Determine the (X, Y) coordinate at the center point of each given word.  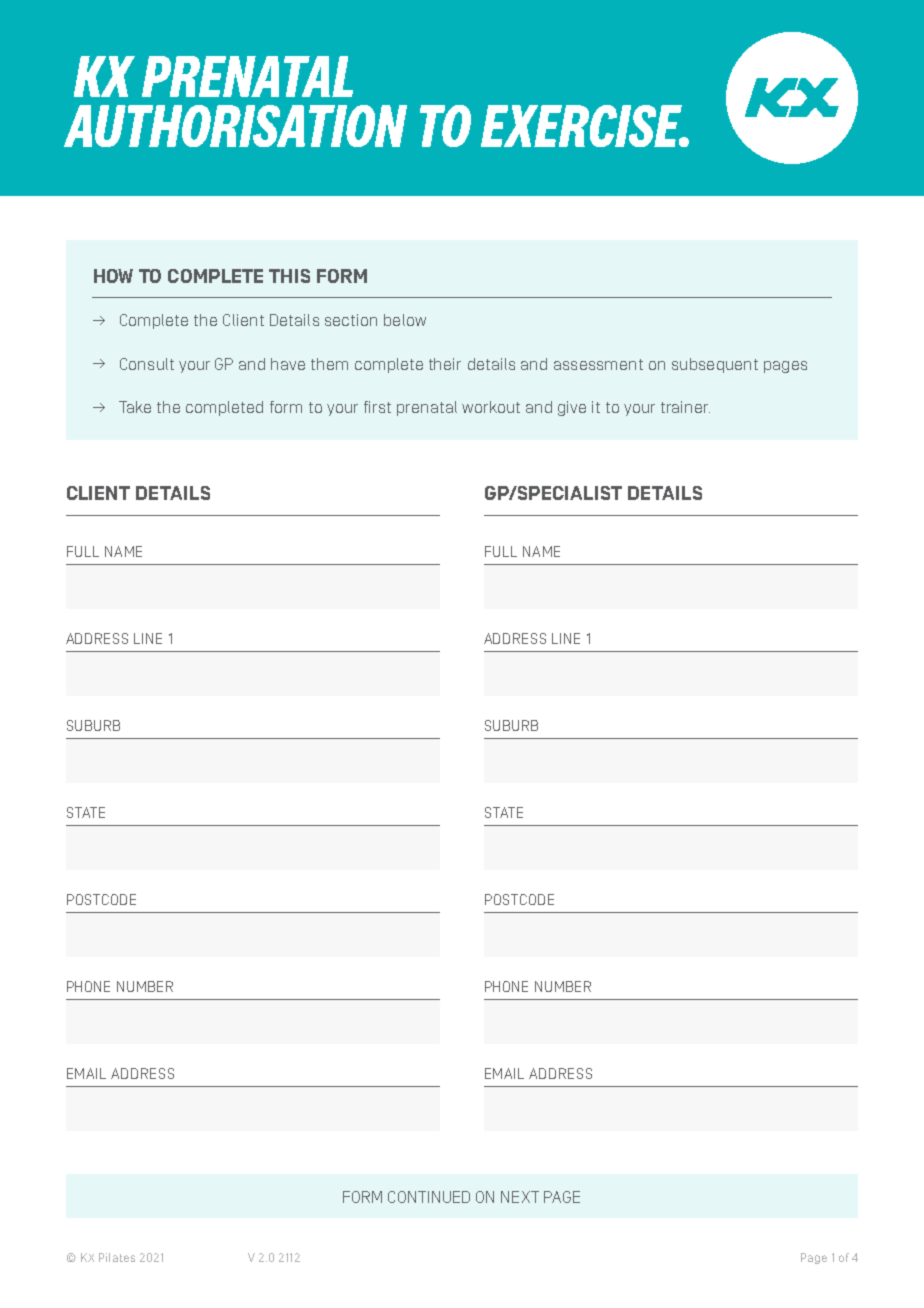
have (288, 364)
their (445, 364)
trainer (685, 407)
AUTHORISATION (235, 126)
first (377, 407)
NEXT (520, 1197)
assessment (598, 364)
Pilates (117, 1257)
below (405, 320)
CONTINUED (429, 1197)
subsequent (715, 365)
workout (491, 407)
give (572, 408)
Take (135, 407)
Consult (147, 364)
